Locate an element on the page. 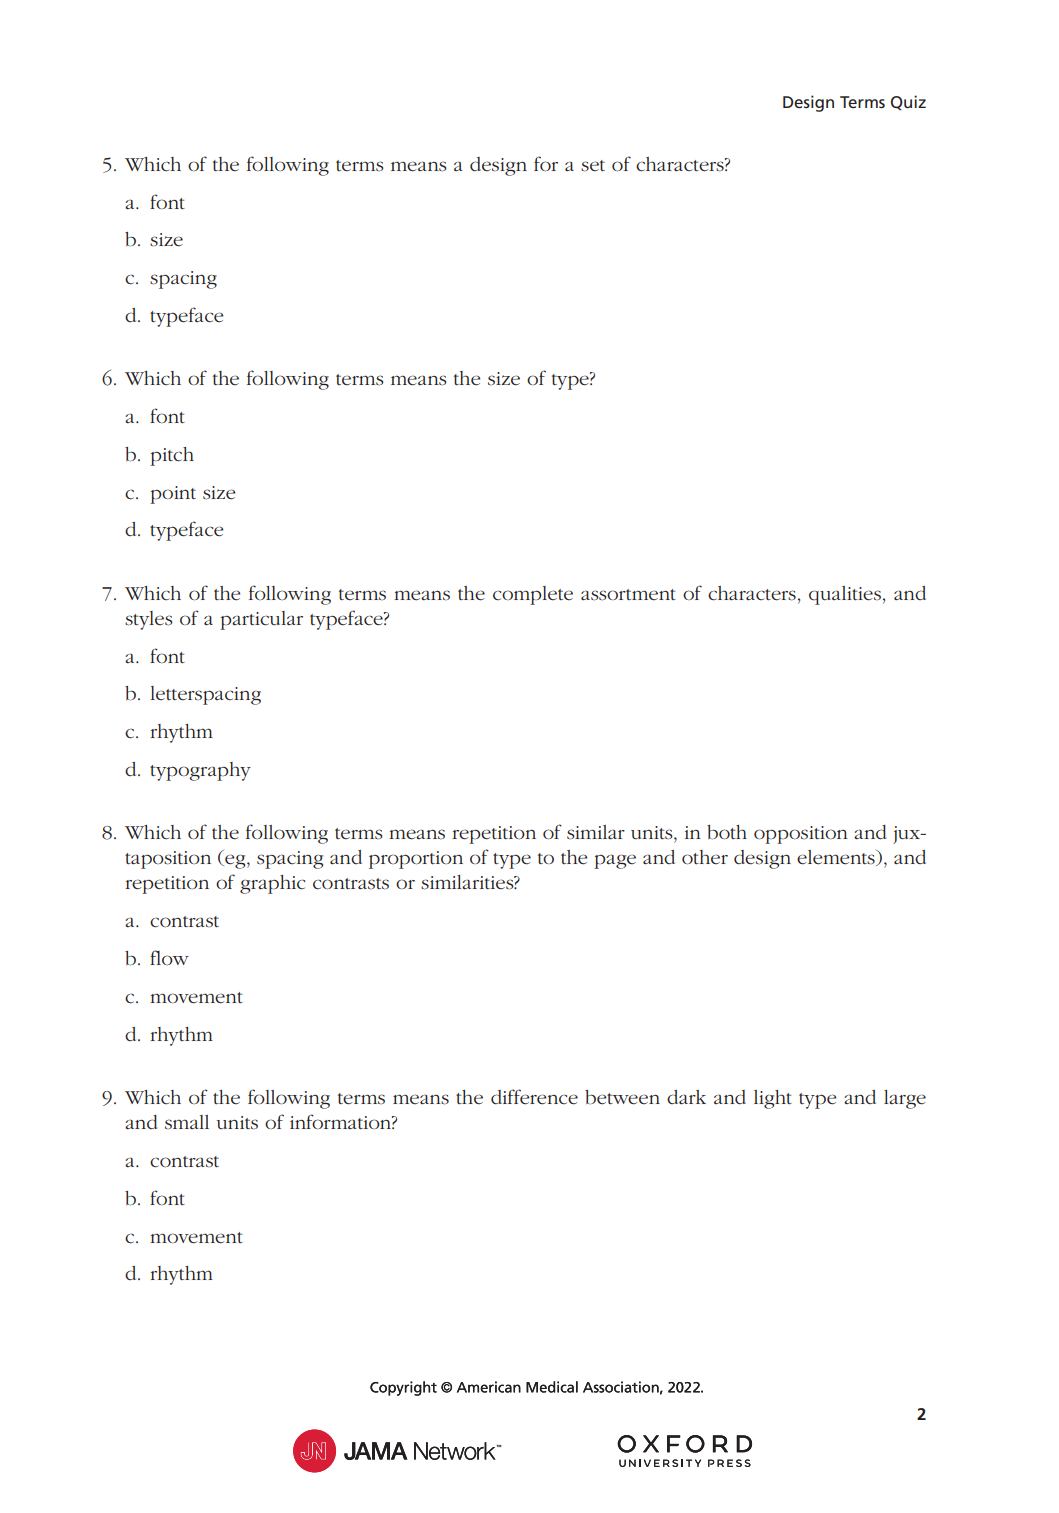 The image size is (1059, 1513). difference is located at coordinates (534, 1097).
